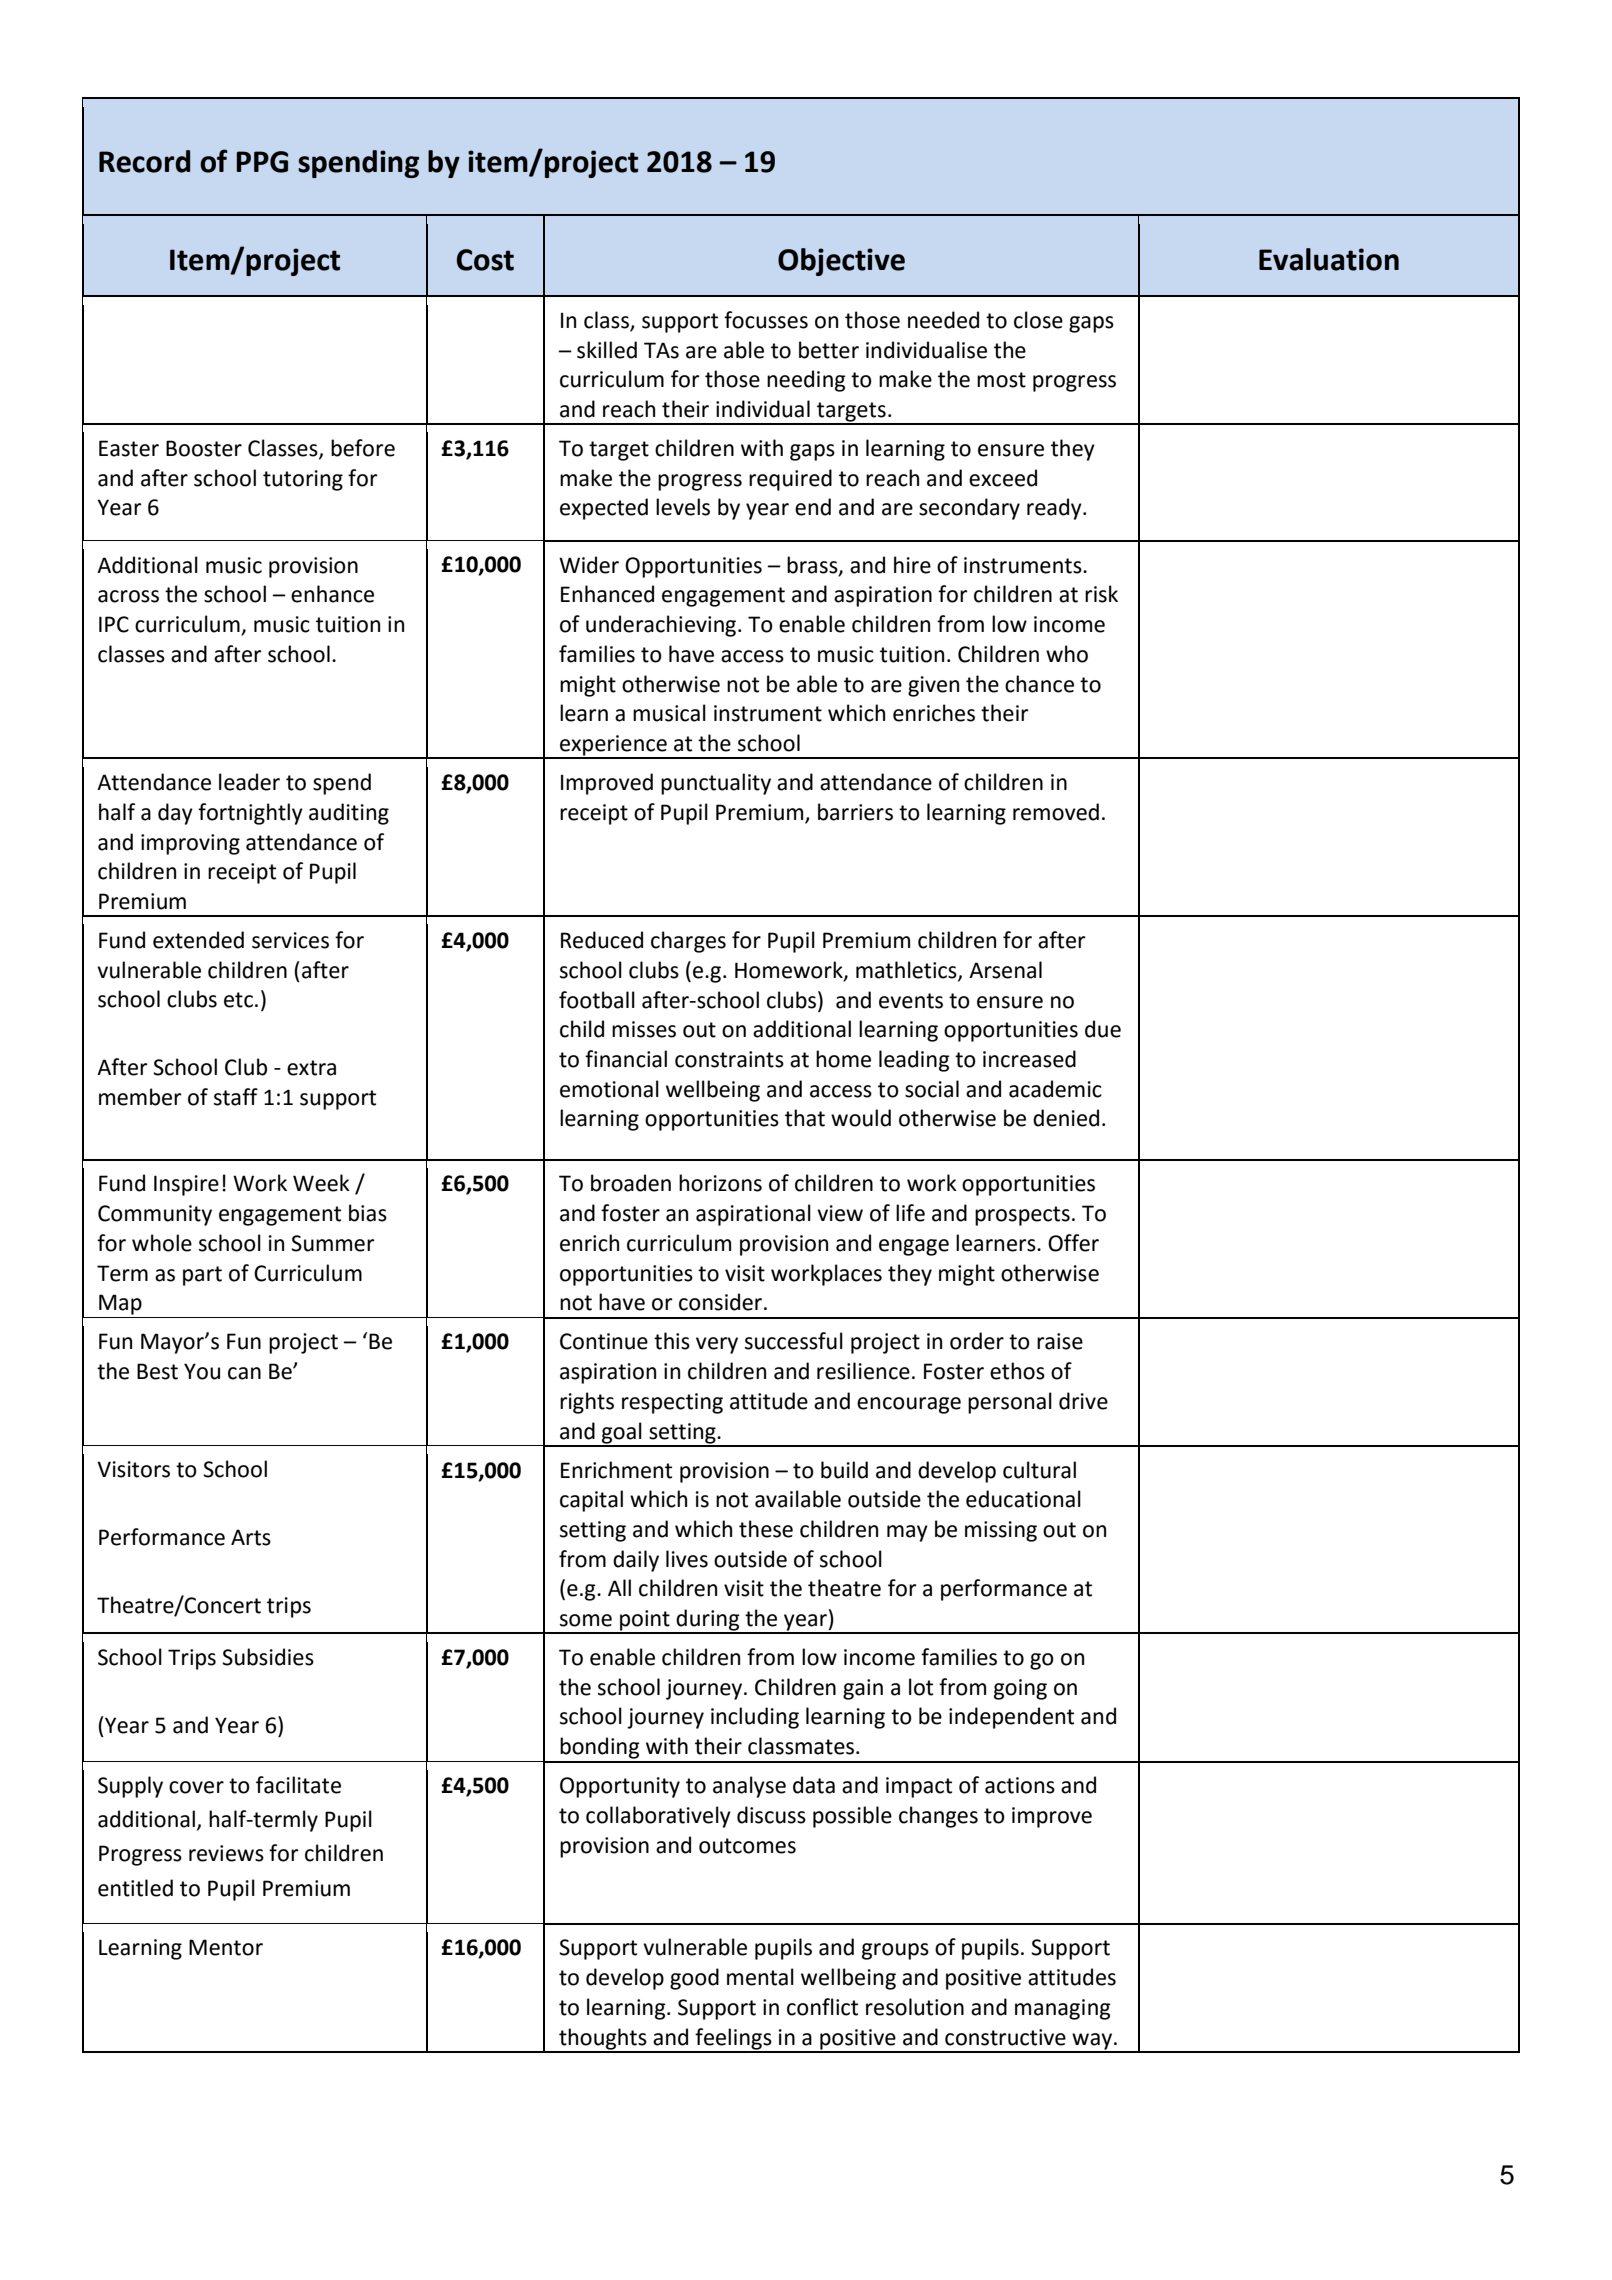 This screenshot has width=1612, height=2280. What do you see at coordinates (262, 162) in the screenshot?
I see `PPG` at bounding box center [262, 162].
